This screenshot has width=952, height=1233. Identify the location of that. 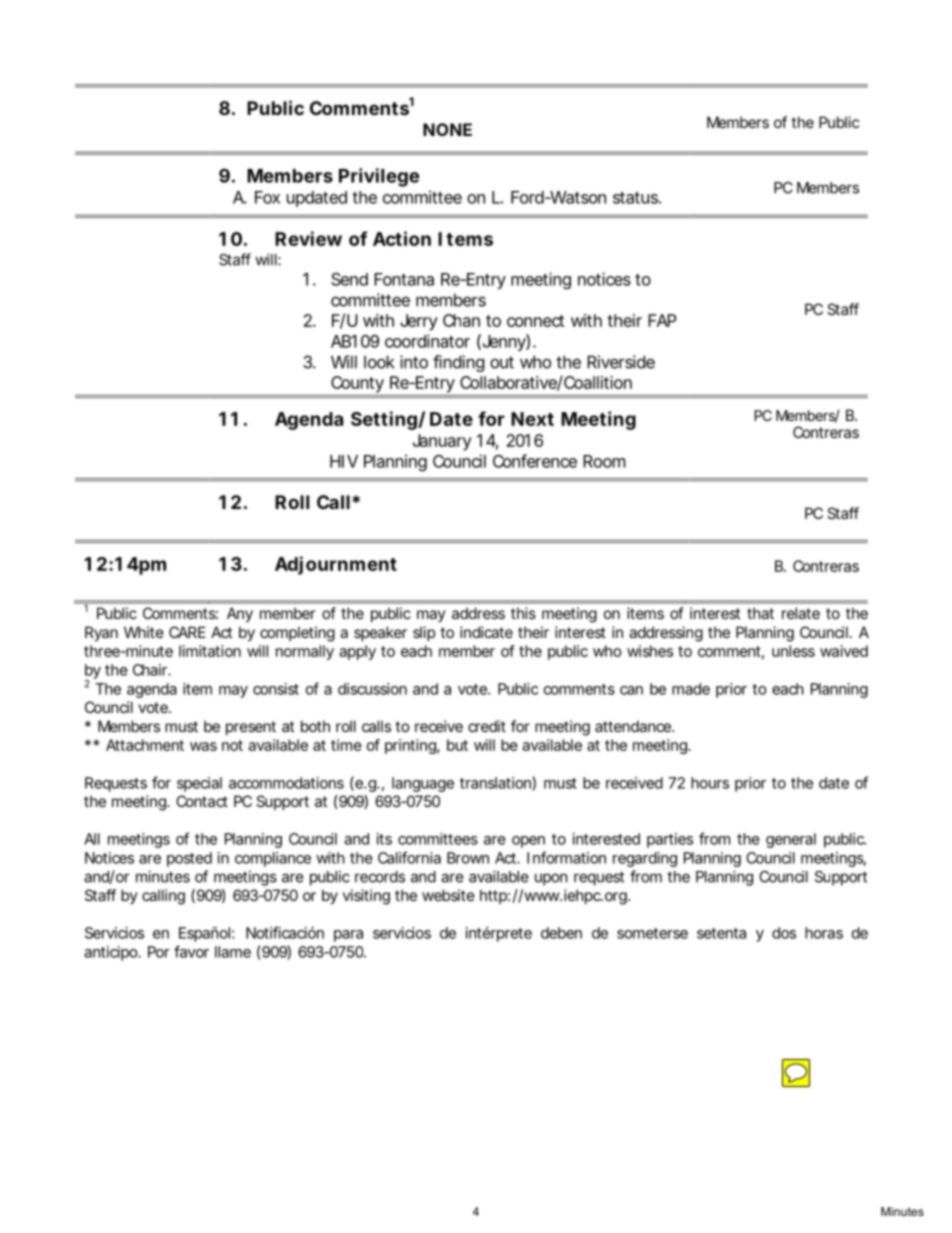
(760, 613).
